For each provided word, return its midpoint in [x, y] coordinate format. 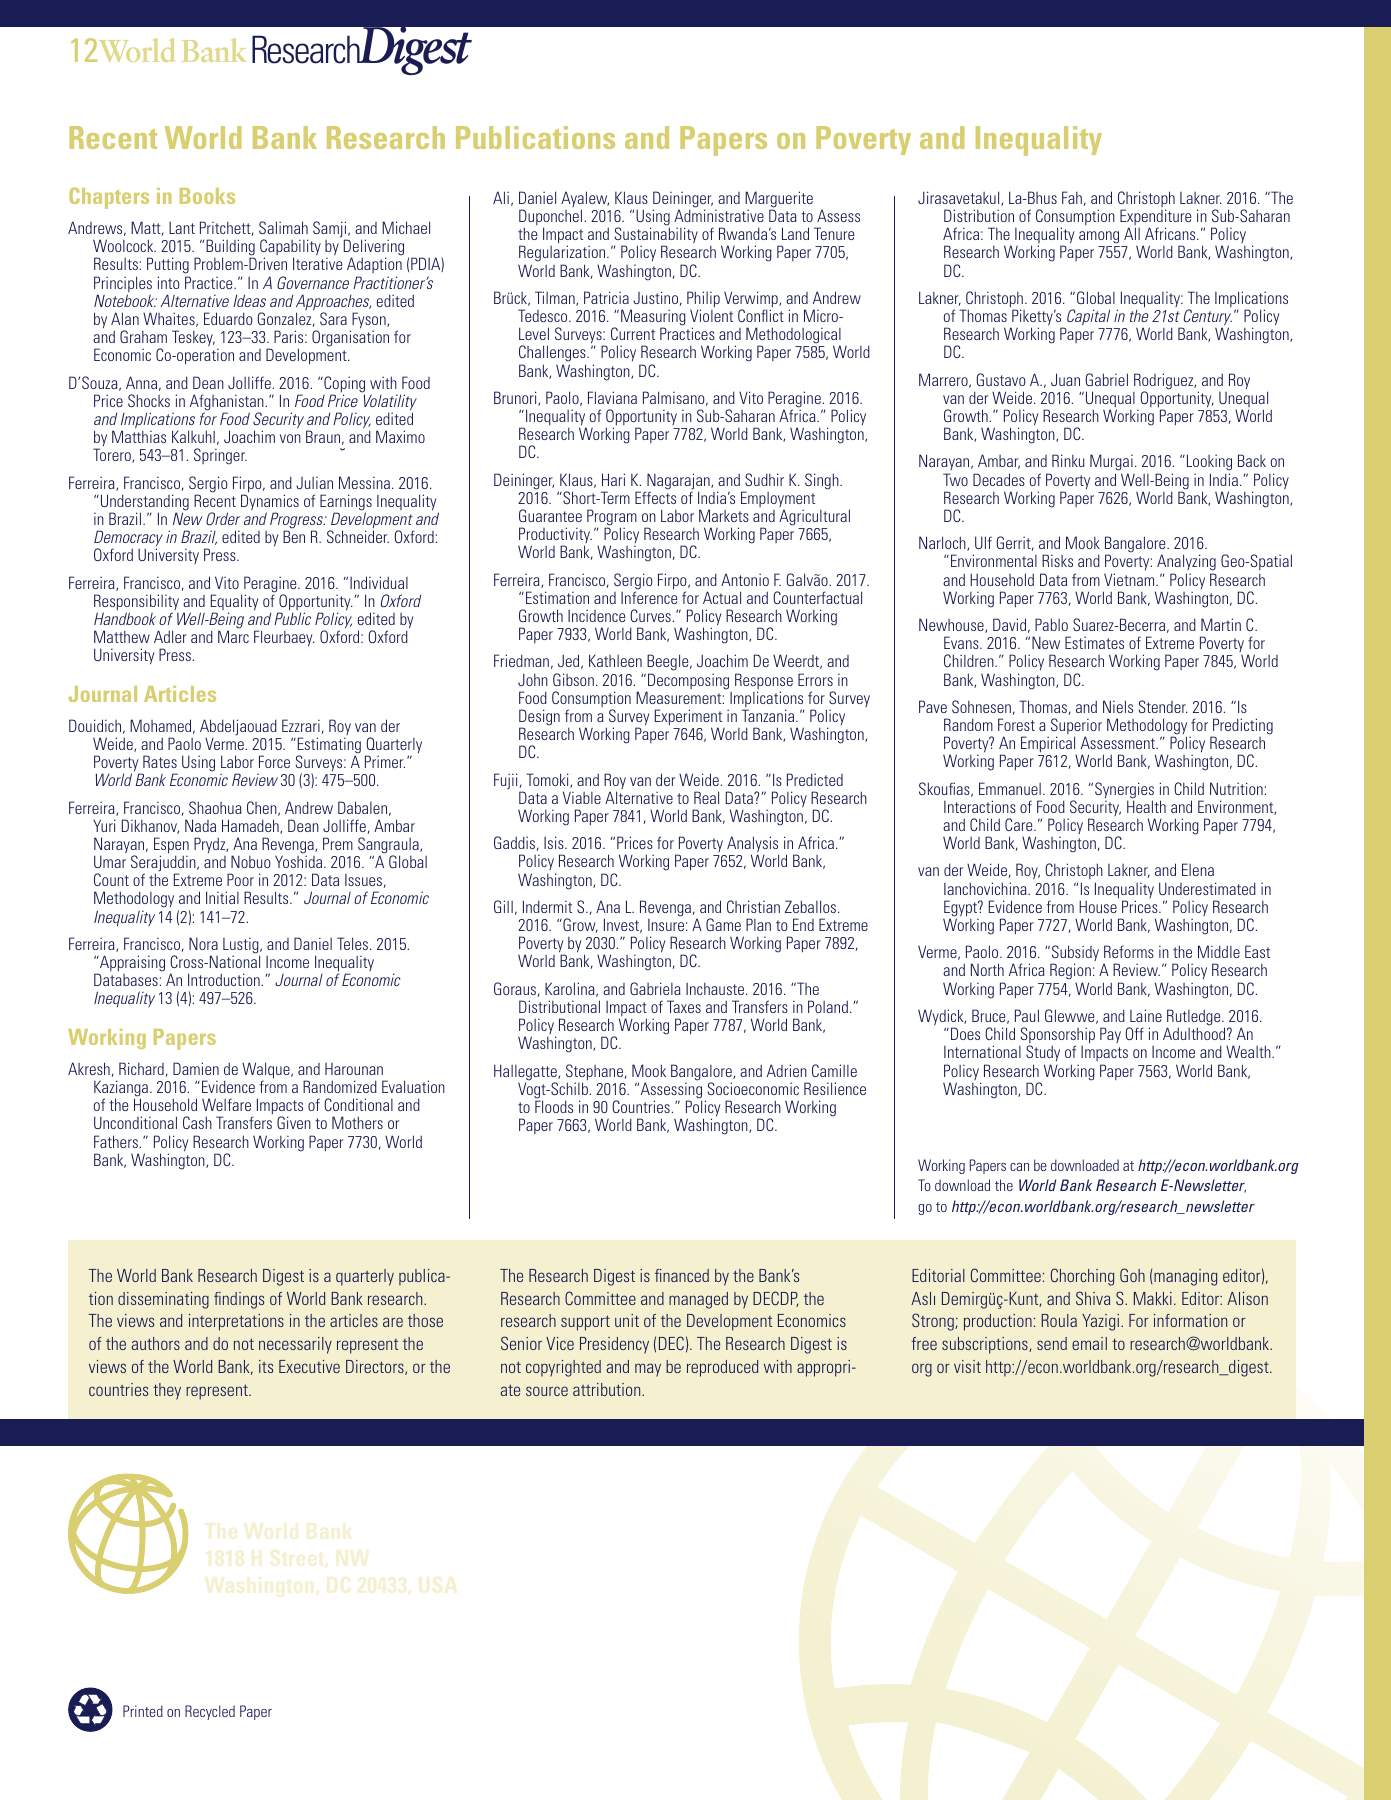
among [1099, 237]
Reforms [1129, 951]
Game [723, 924]
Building [230, 248]
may [648, 1370]
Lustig [242, 947]
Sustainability [655, 236]
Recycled [210, 1712]
